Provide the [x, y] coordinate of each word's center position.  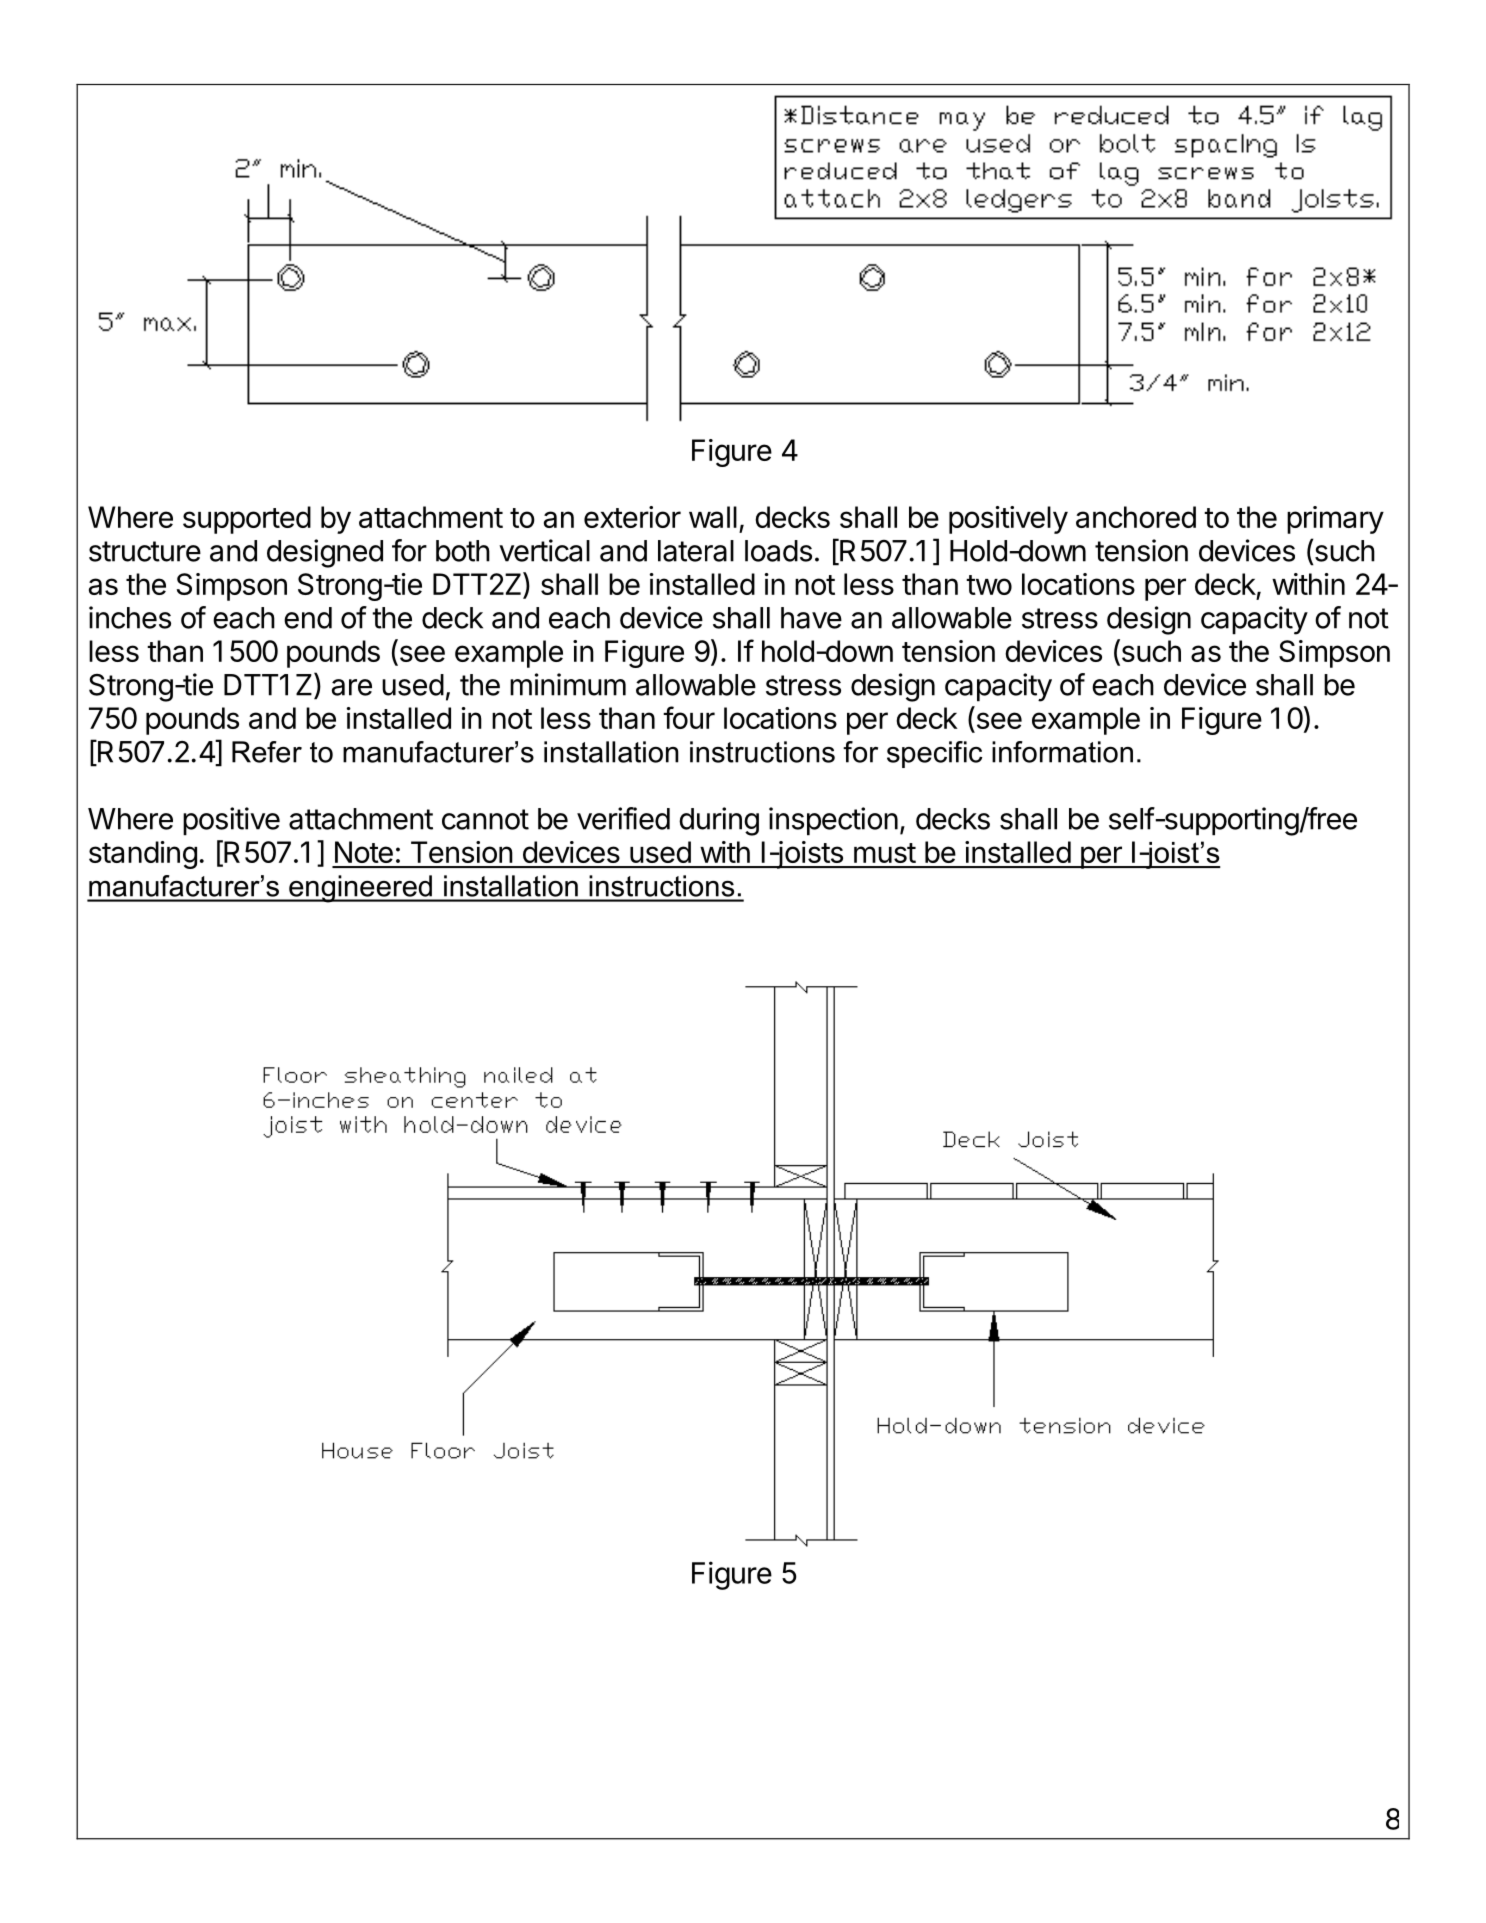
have [811, 618]
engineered [360, 889]
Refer [267, 752]
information [1062, 752]
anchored [1136, 517]
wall [713, 517]
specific [934, 754]
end [308, 618]
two [989, 585]
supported [247, 520]
